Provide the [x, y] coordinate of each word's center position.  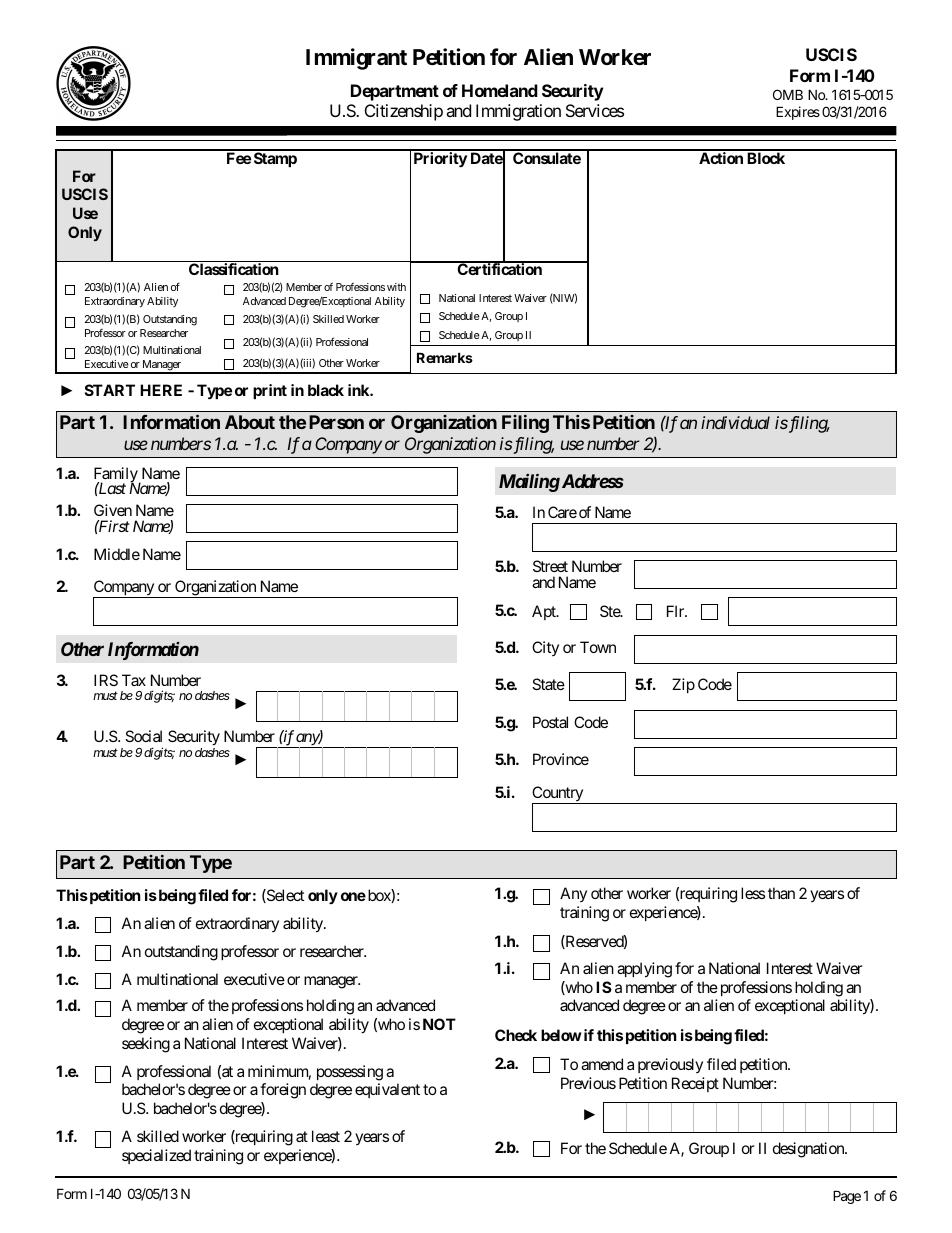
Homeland [500, 90]
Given [113, 510]
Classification [234, 269]
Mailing [529, 482]
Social [143, 736]
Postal [550, 722]
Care [562, 512]
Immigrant [356, 59]
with [396, 287]
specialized [156, 1156]
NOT [439, 1024]
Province [561, 759]
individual [735, 422]
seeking [146, 1045]
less [753, 893]
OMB [788, 94]
